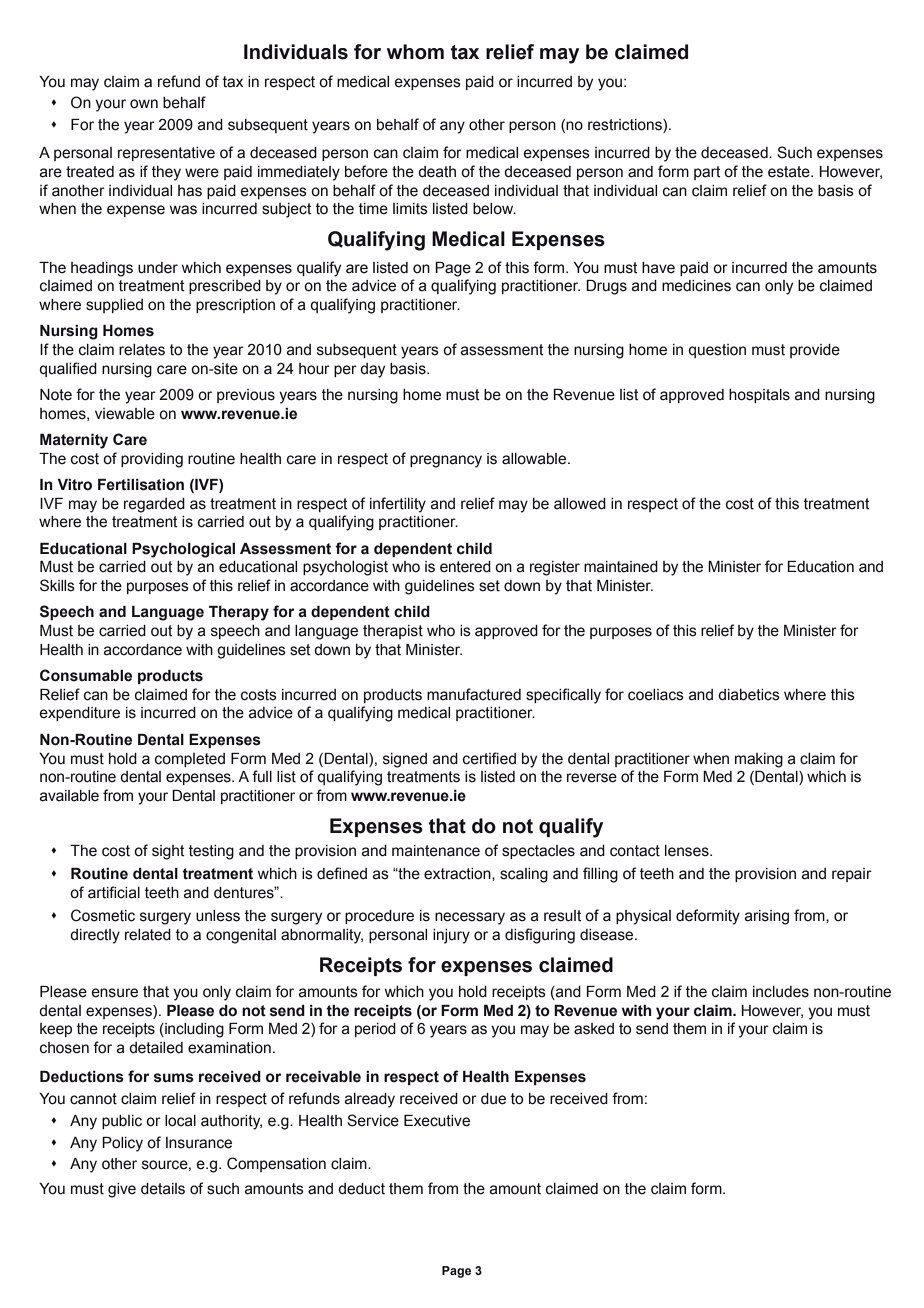 This document has height=1308, width=924. Describe the element at coordinates (458, 874) in the document. I see `extraction` at that location.
